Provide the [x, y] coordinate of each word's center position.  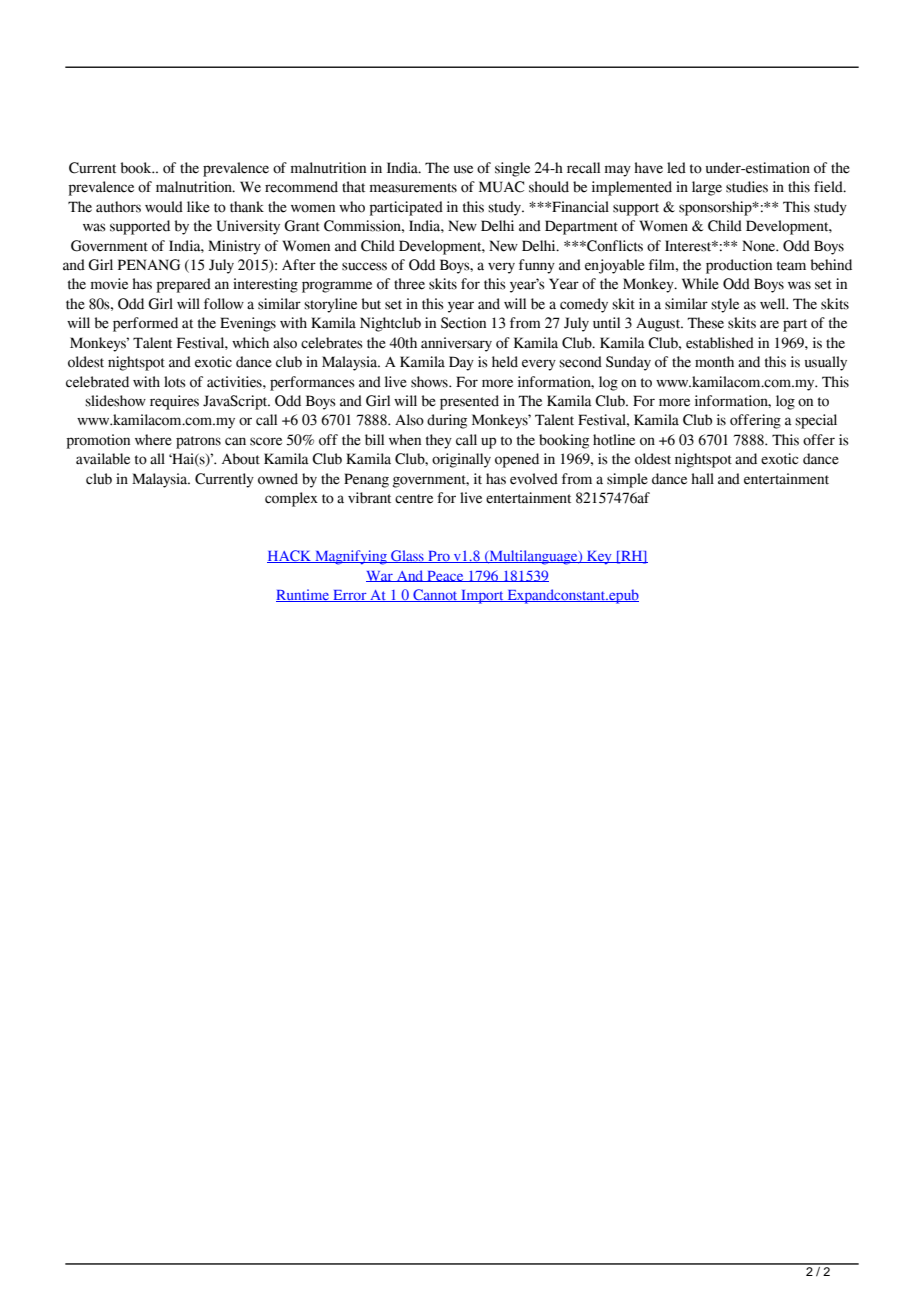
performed [145, 324]
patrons [198, 442]
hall [702, 479]
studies [747, 187]
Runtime [304, 595]
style [725, 305]
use [463, 169]
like [198, 207]
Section [463, 323]
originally [461, 460]
